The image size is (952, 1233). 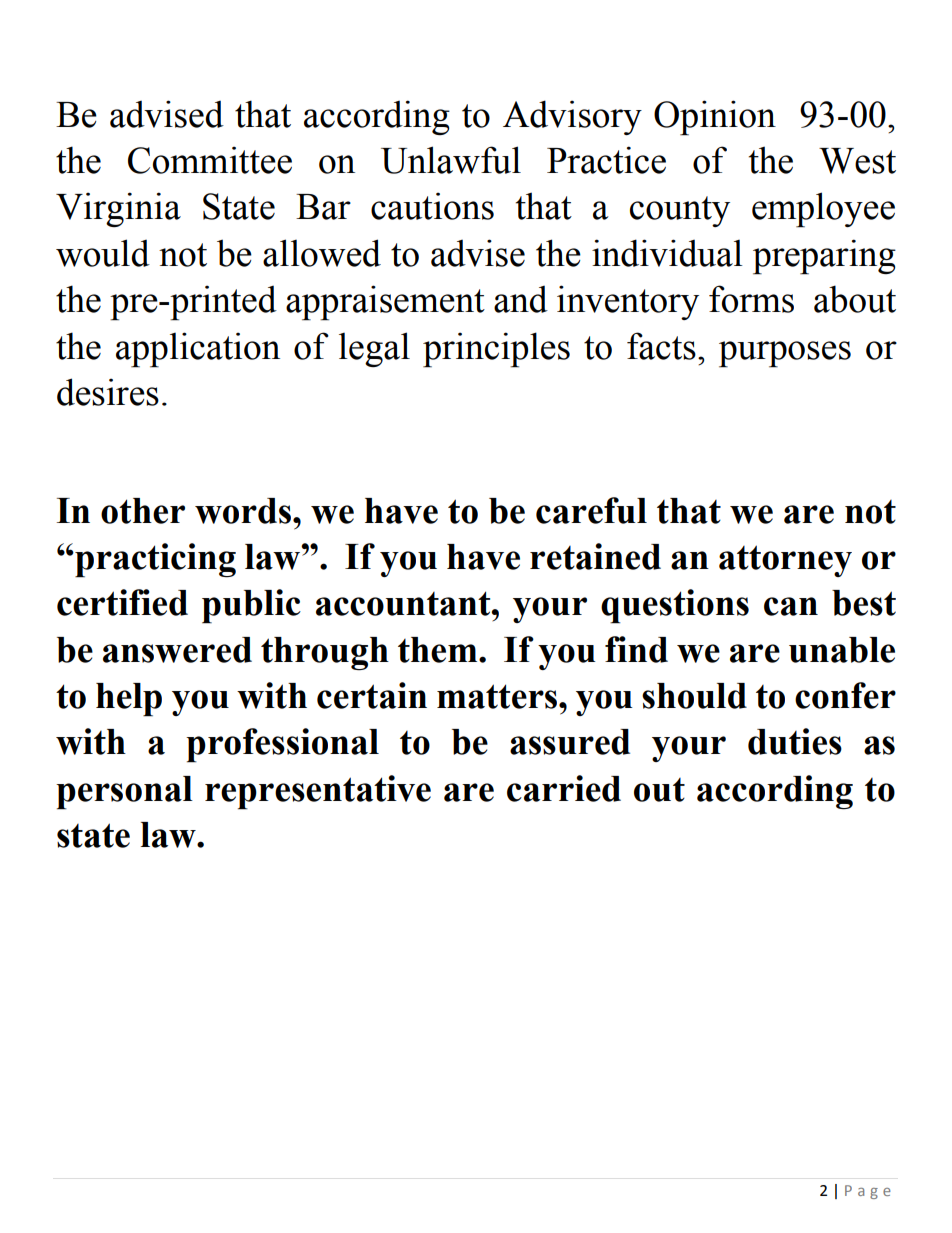 I want to click on Opinion, so click(x=715, y=118).
